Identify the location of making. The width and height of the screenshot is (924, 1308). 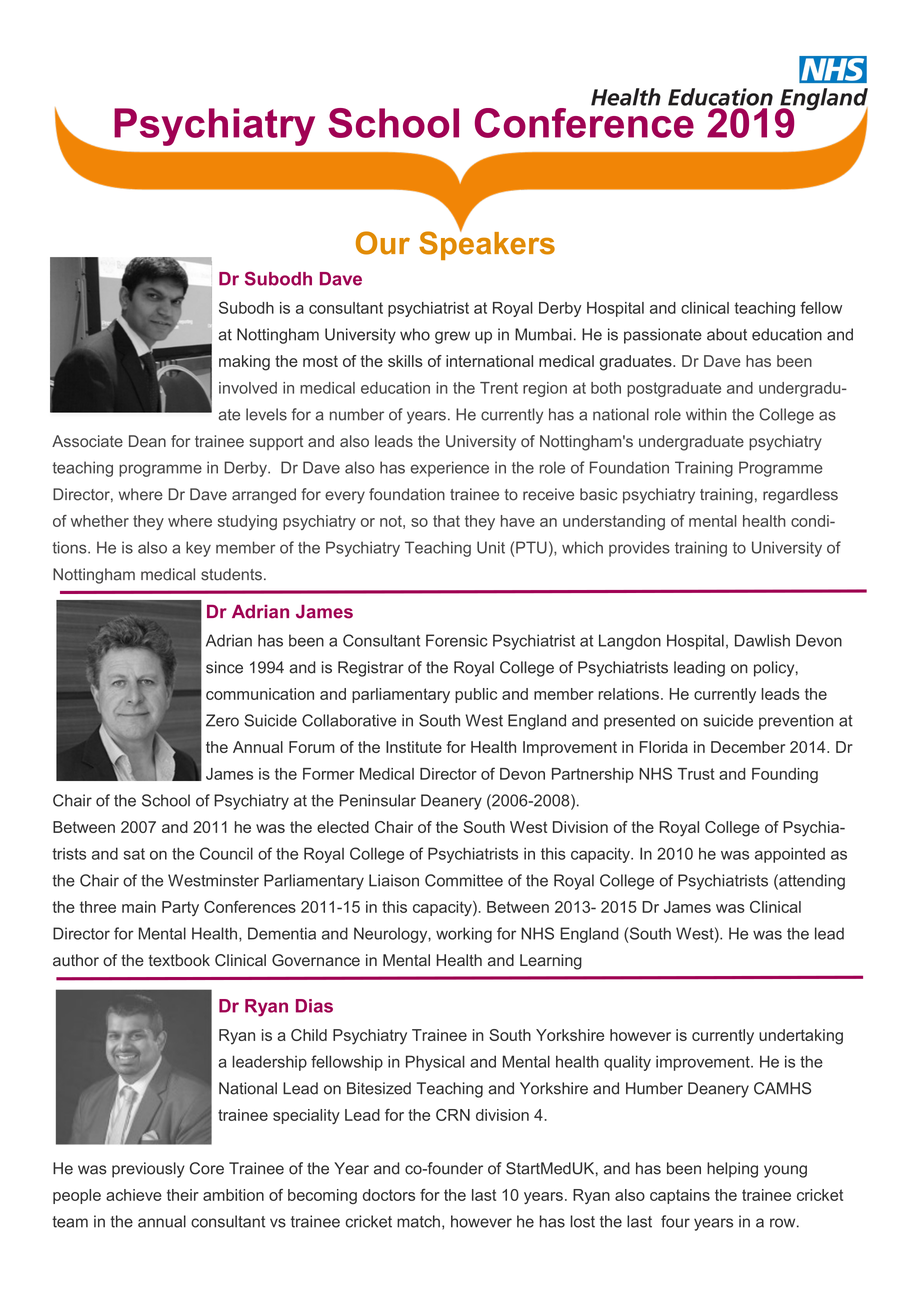
(244, 363).
